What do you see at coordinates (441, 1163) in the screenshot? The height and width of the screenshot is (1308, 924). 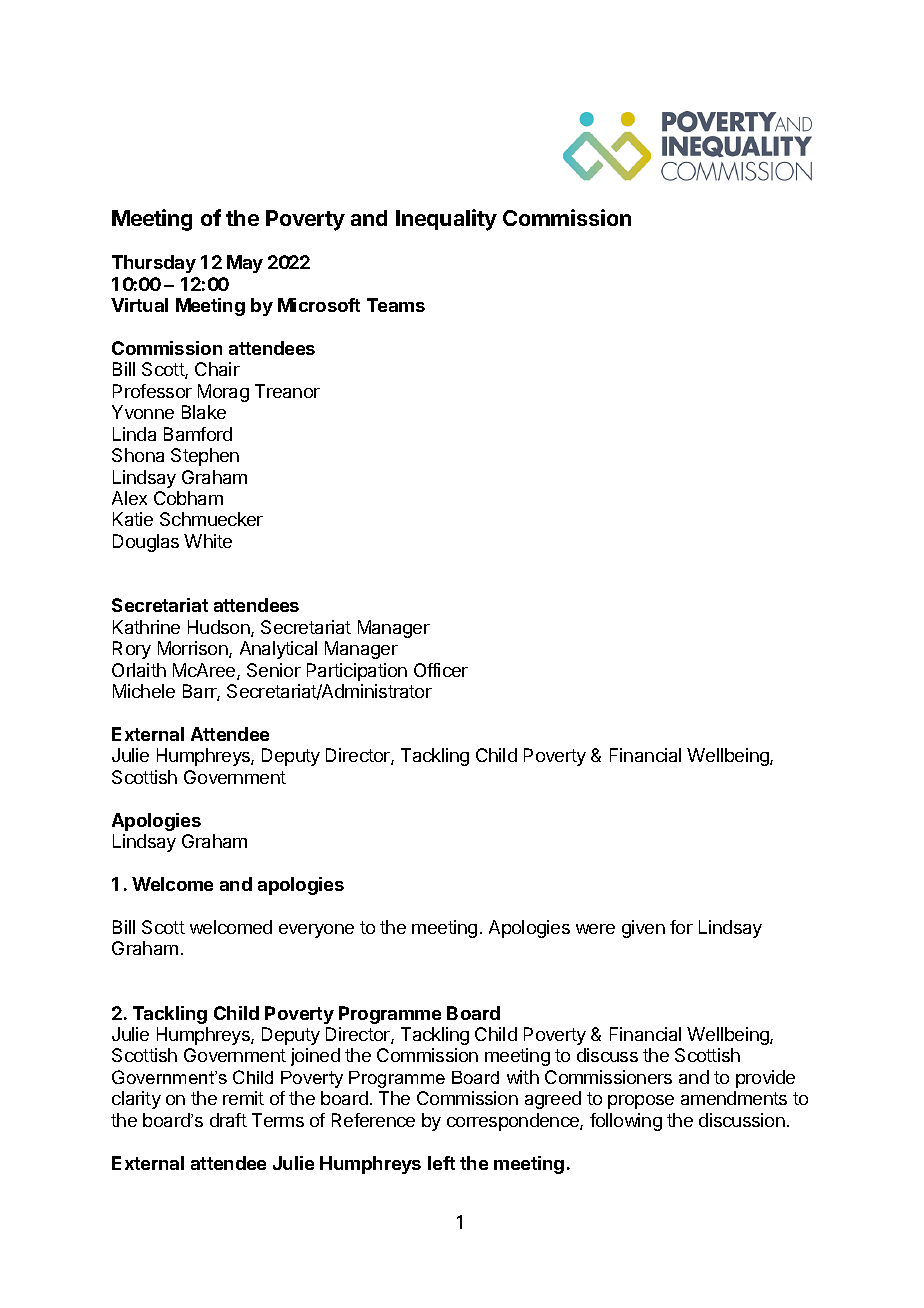 I see `left` at bounding box center [441, 1163].
